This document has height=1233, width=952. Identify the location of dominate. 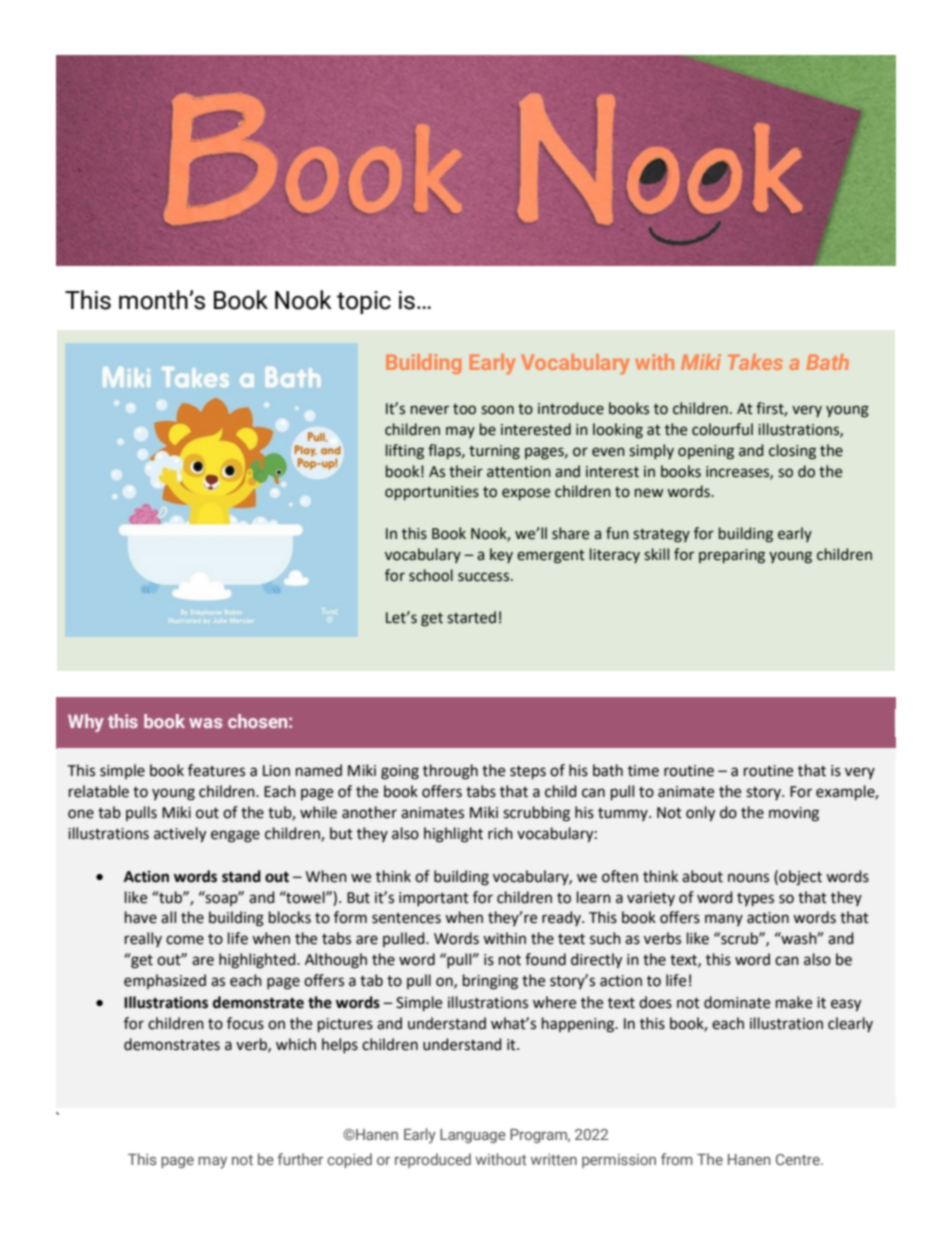
(737, 1002).
